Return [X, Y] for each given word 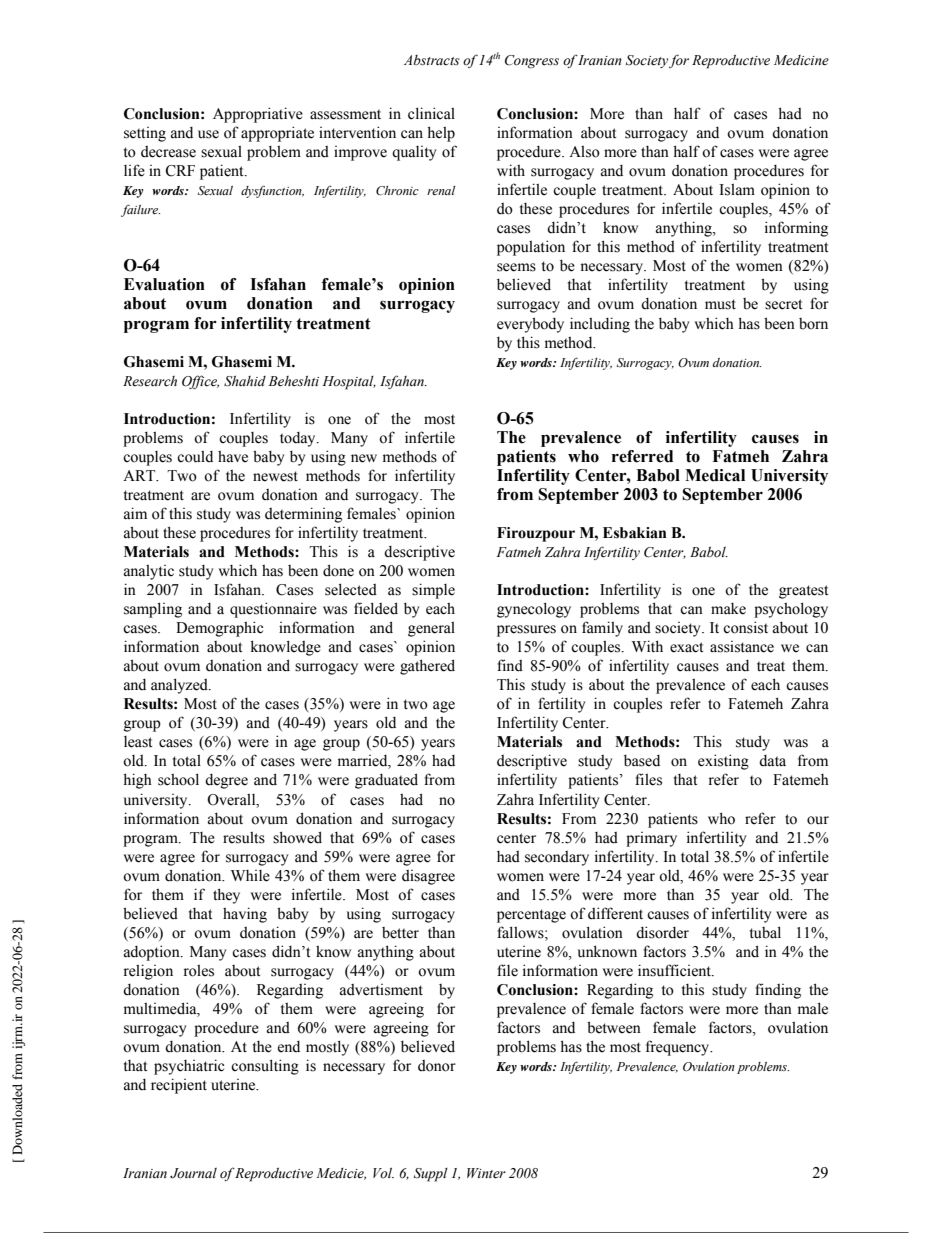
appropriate [277, 134]
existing [723, 762]
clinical [431, 113]
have [233, 457]
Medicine [801, 60]
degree [226, 781]
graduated [386, 781]
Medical [715, 475]
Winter [486, 1173]
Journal [193, 1173]
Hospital [349, 383]
